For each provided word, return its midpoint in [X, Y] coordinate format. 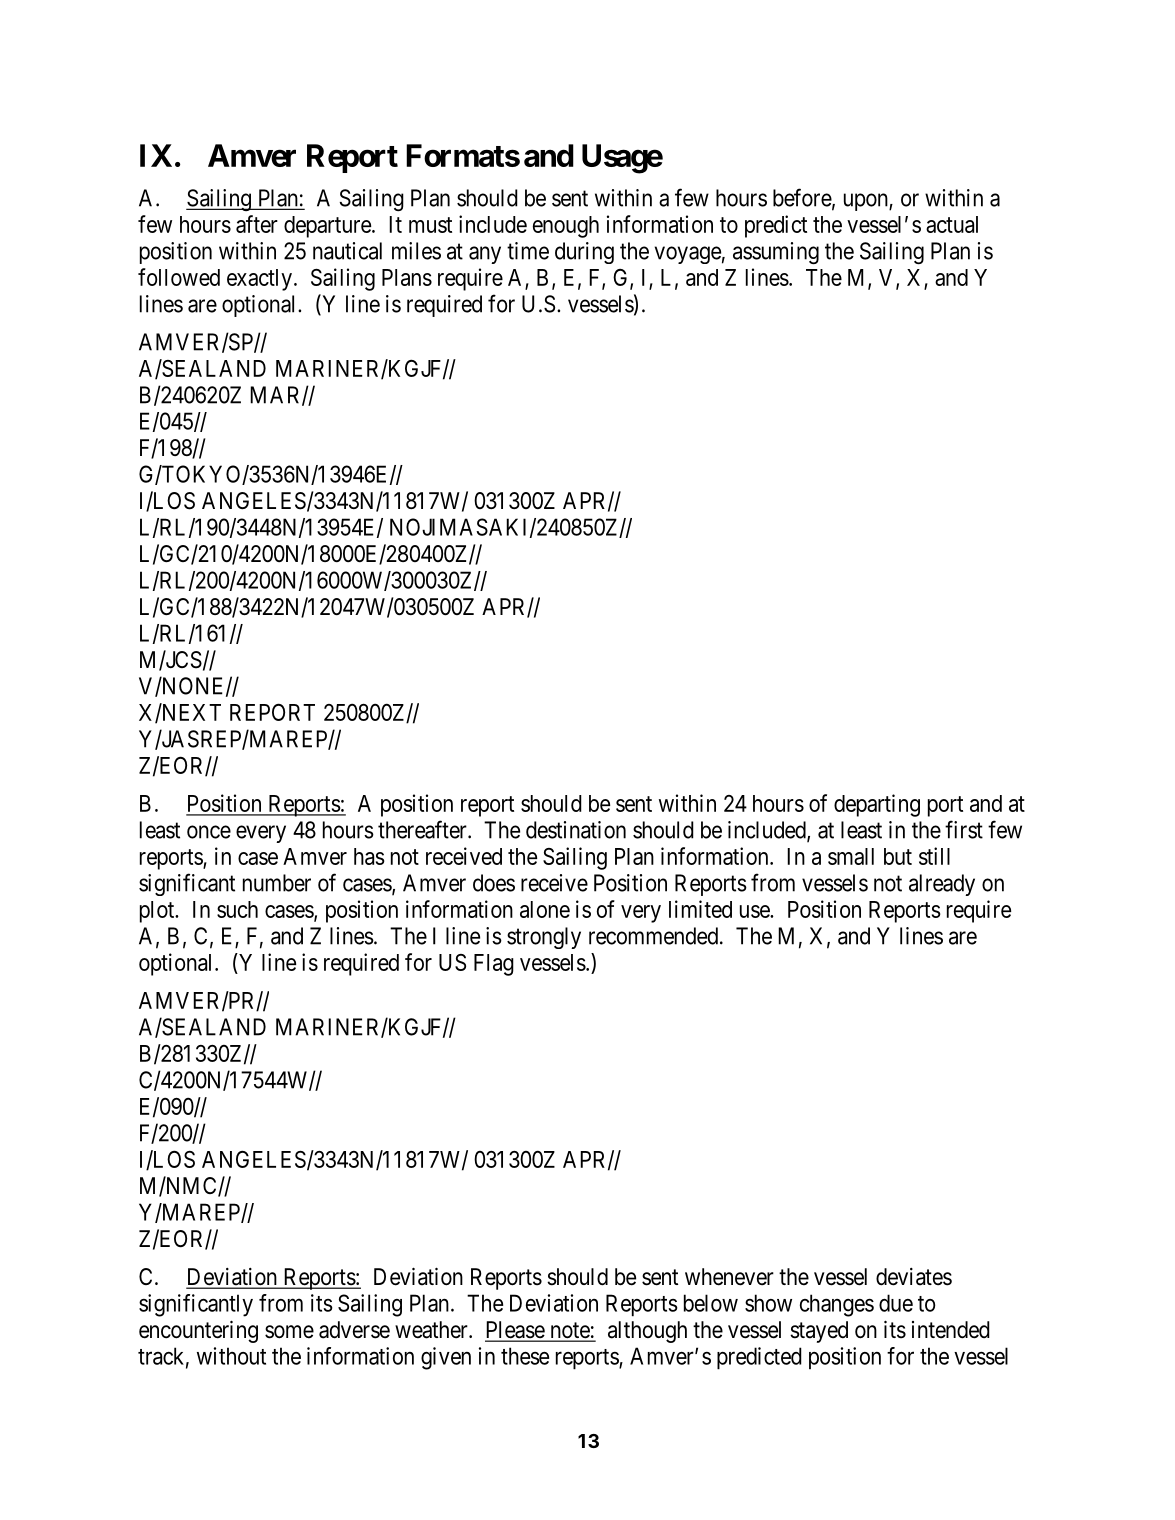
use [755, 911]
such [237, 909]
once [209, 832]
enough [566, 227]
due [896, 1303]
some [289, 1332]
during [584, 253]
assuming [776, 253]
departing [877, 805]
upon [867, 202]
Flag [494, 965]
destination [576, 830]
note [569, 1331]
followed [179, 277]
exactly [259, 280]
